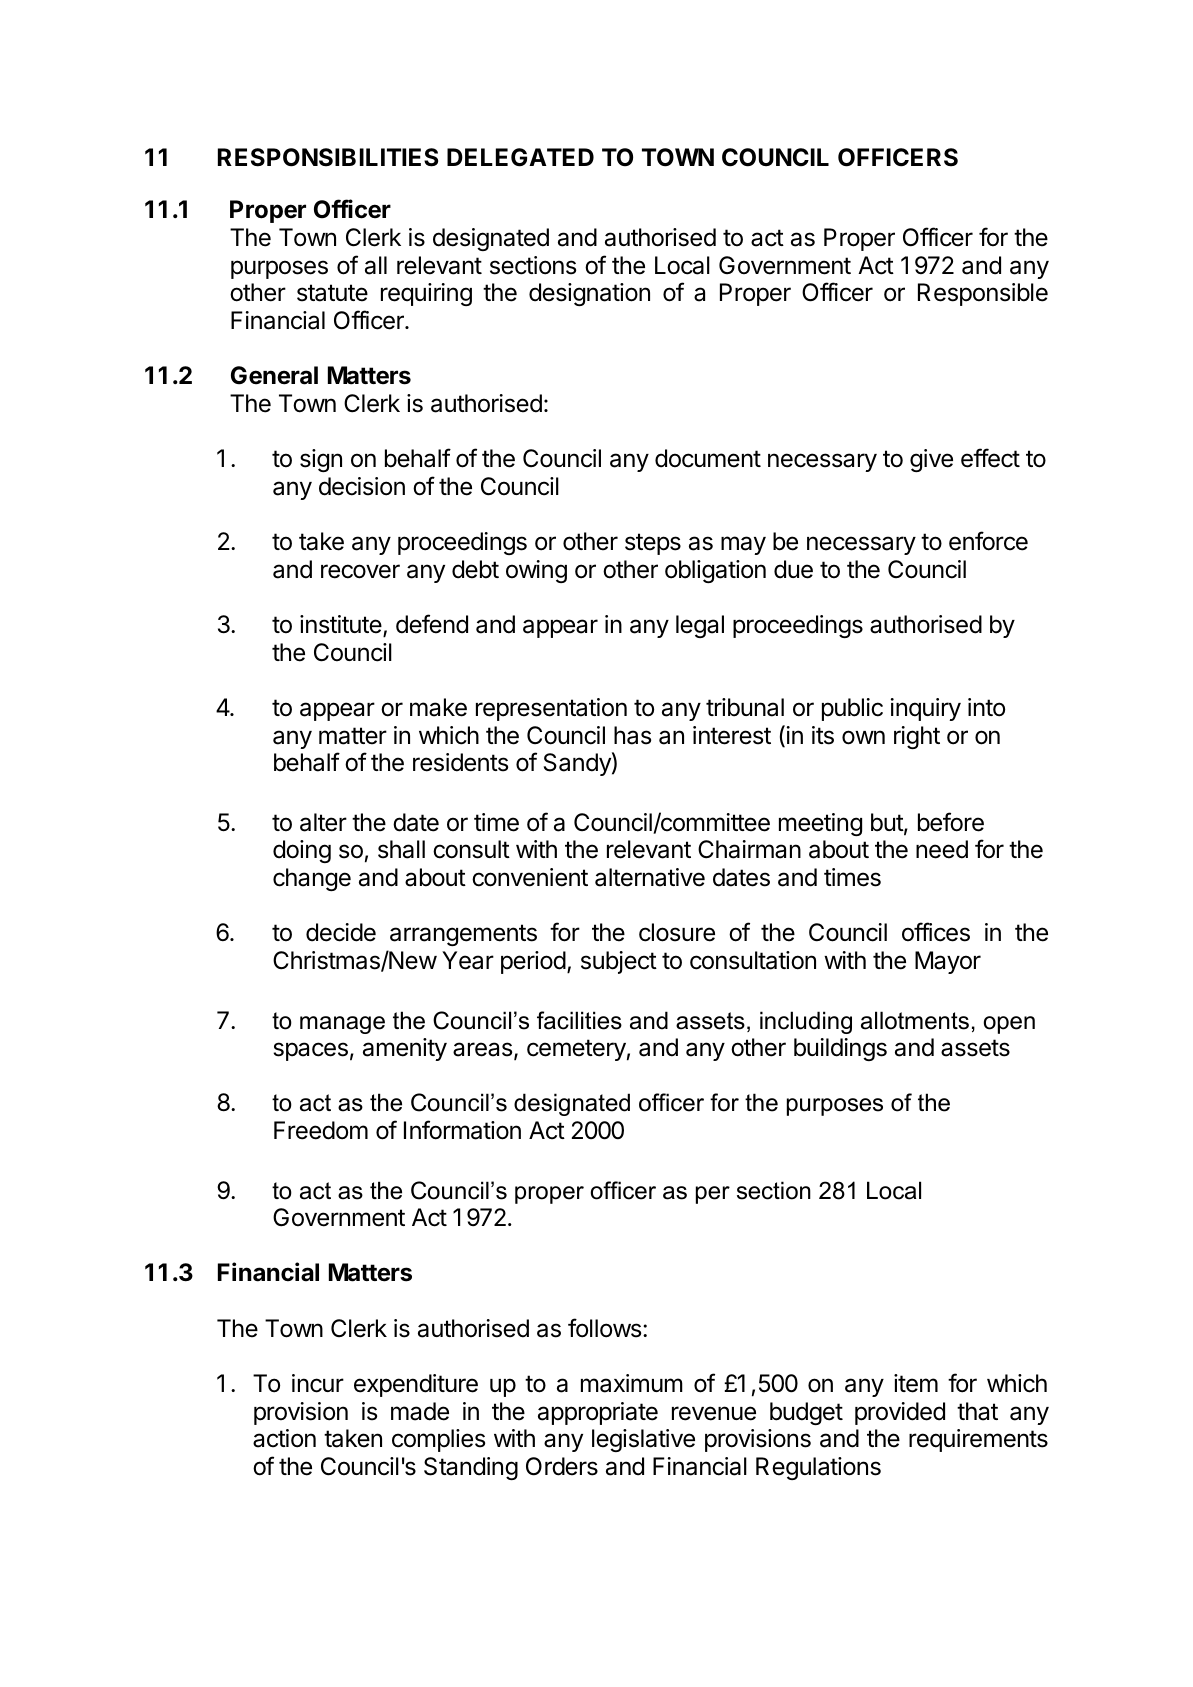  I want to click on DELEGATED, so click(520, 157).
